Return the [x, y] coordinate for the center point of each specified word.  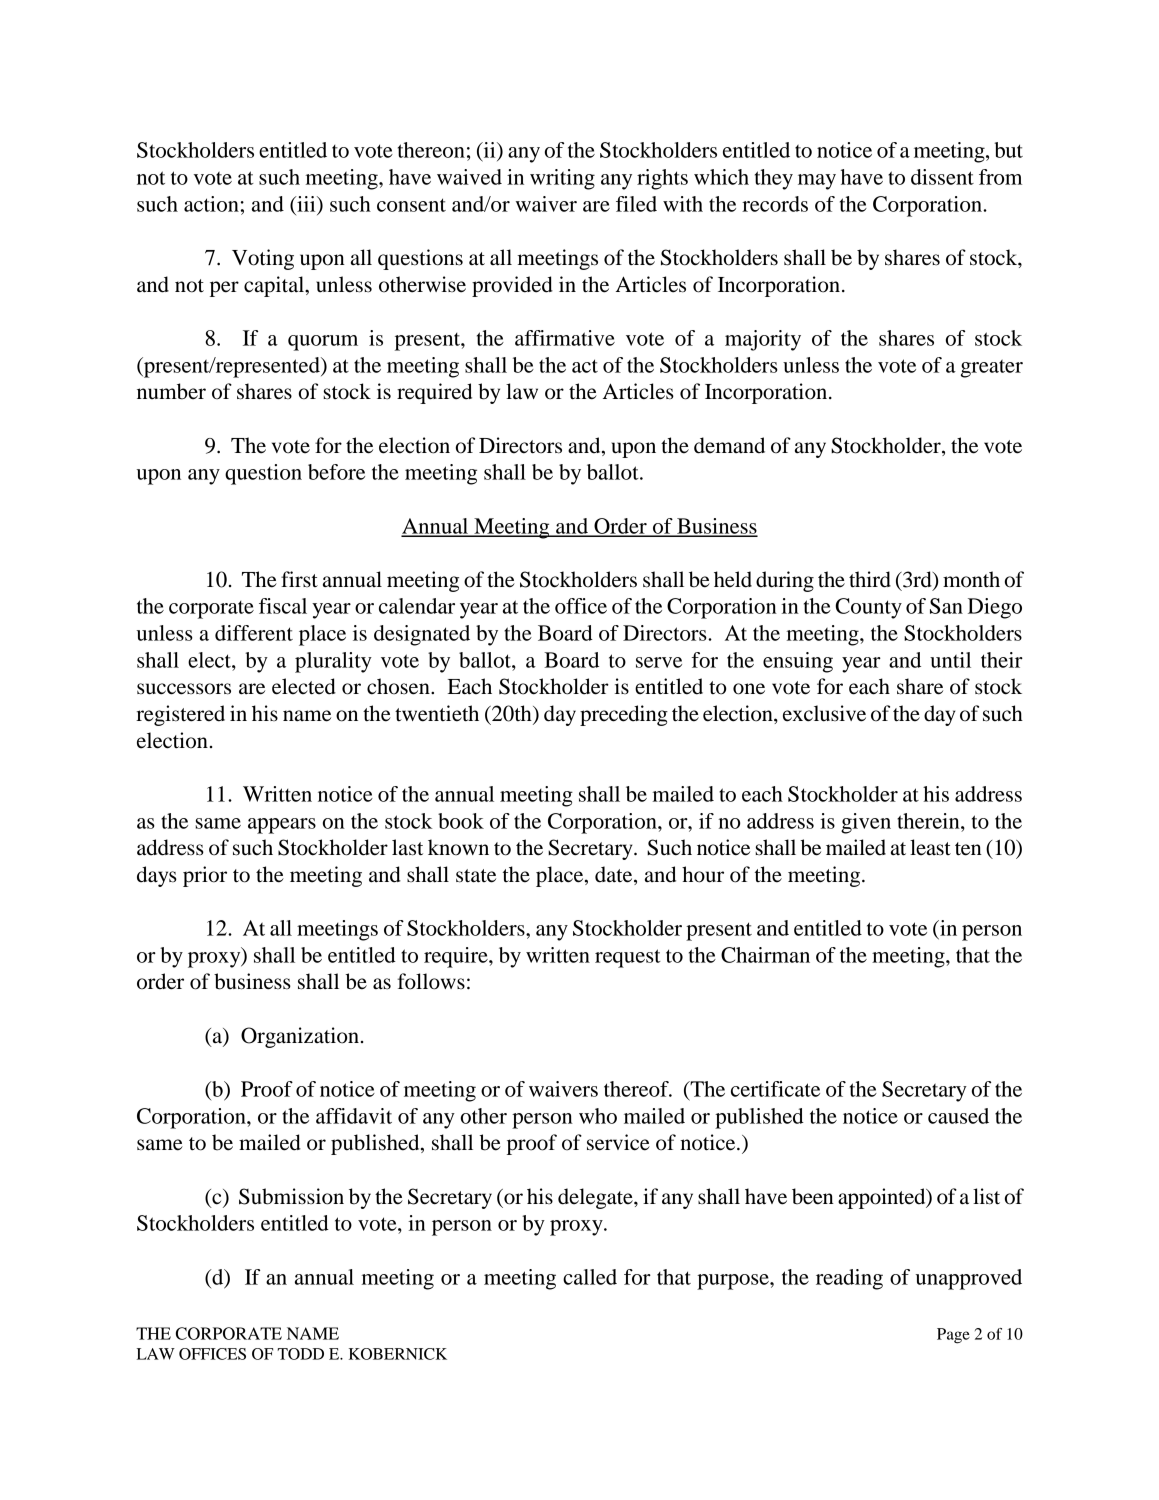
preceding [624, 715]
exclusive [824, 713]
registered [180, 715]
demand [729, 445]
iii [306, 204]
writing [562, 179]
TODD [300, 1354]
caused [958, 1116]
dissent [942, 177]
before [336, 472]
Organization [300, 1037]
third [870, 579]
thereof [637, 1089]
